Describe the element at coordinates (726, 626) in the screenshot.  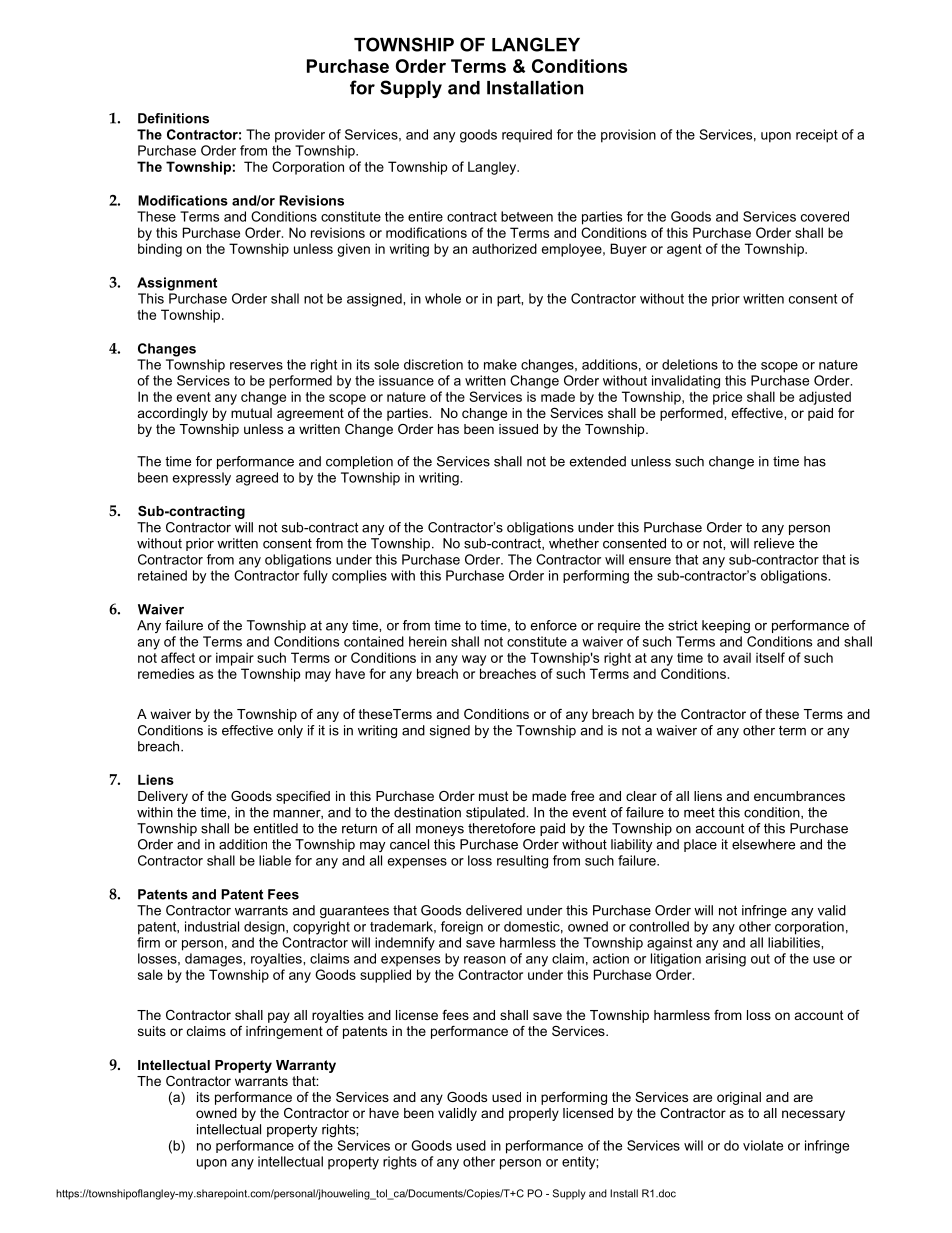
I see `keeping` at that location.
